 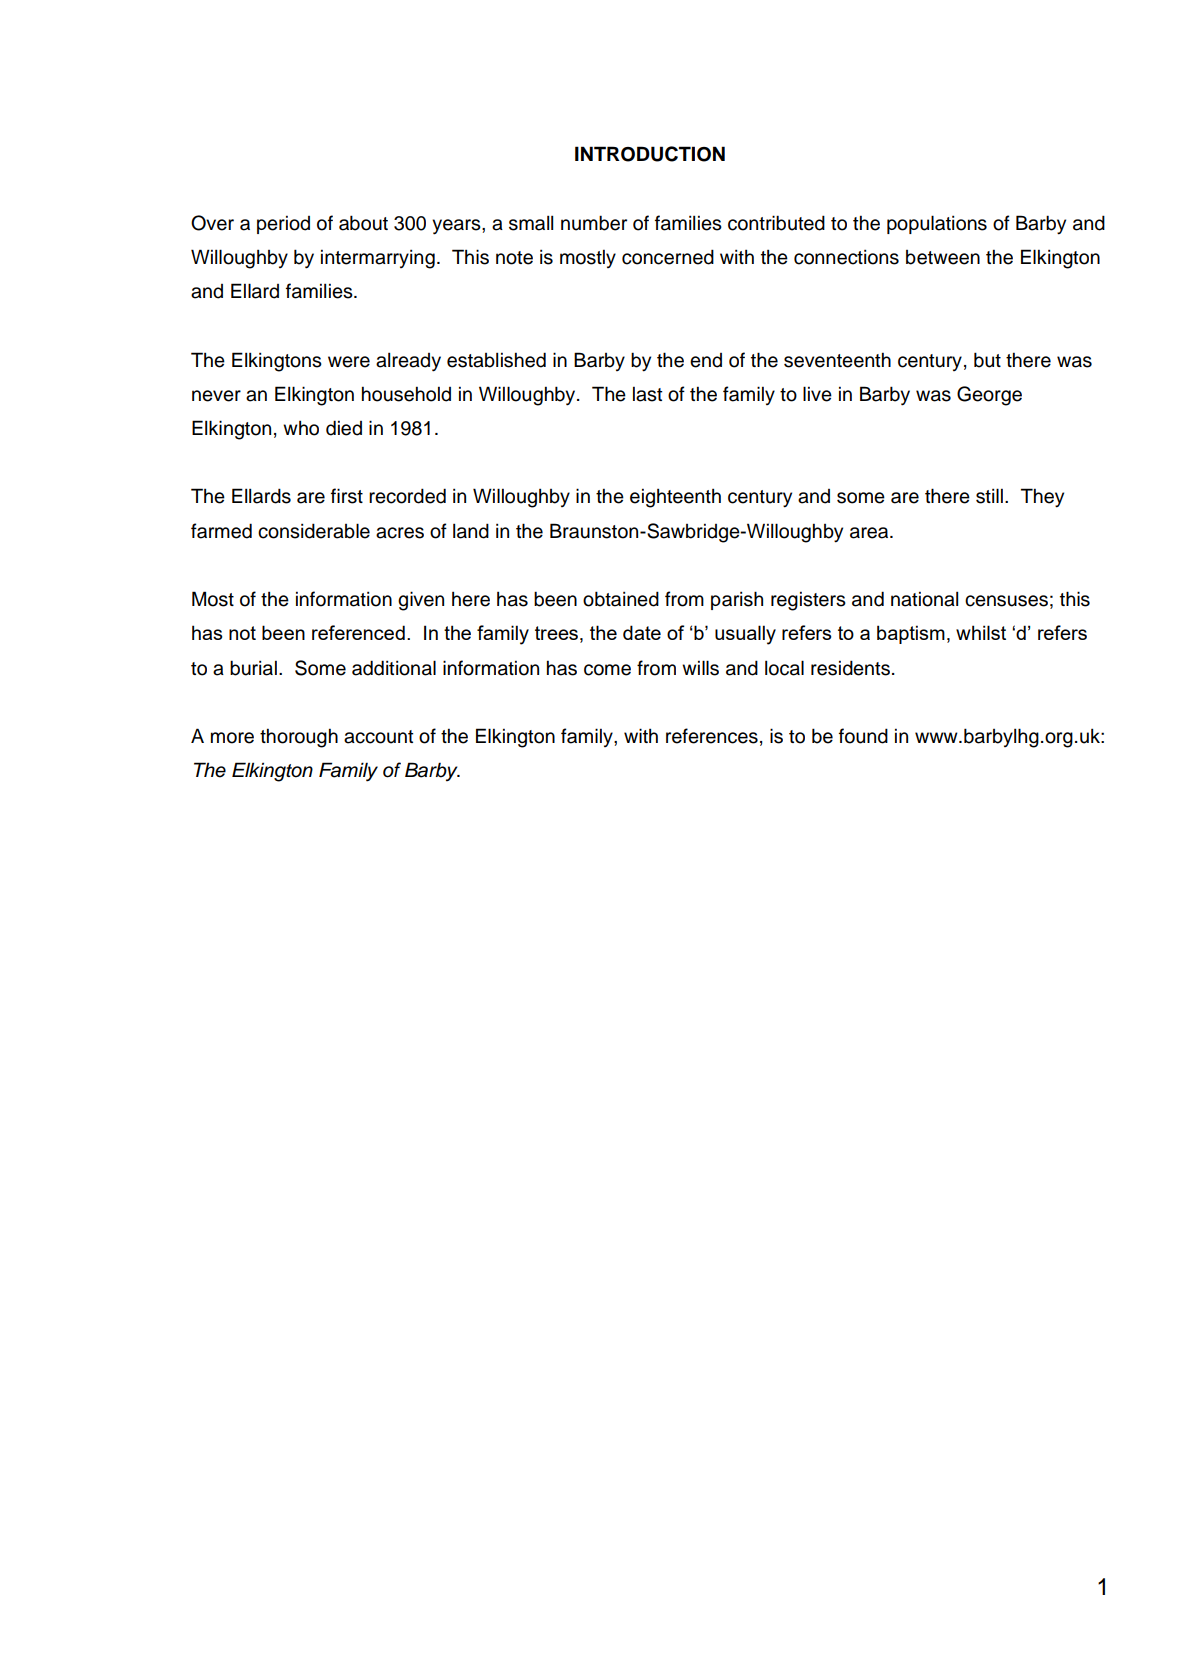 I want to click on end, so click(x=706, y=360).
